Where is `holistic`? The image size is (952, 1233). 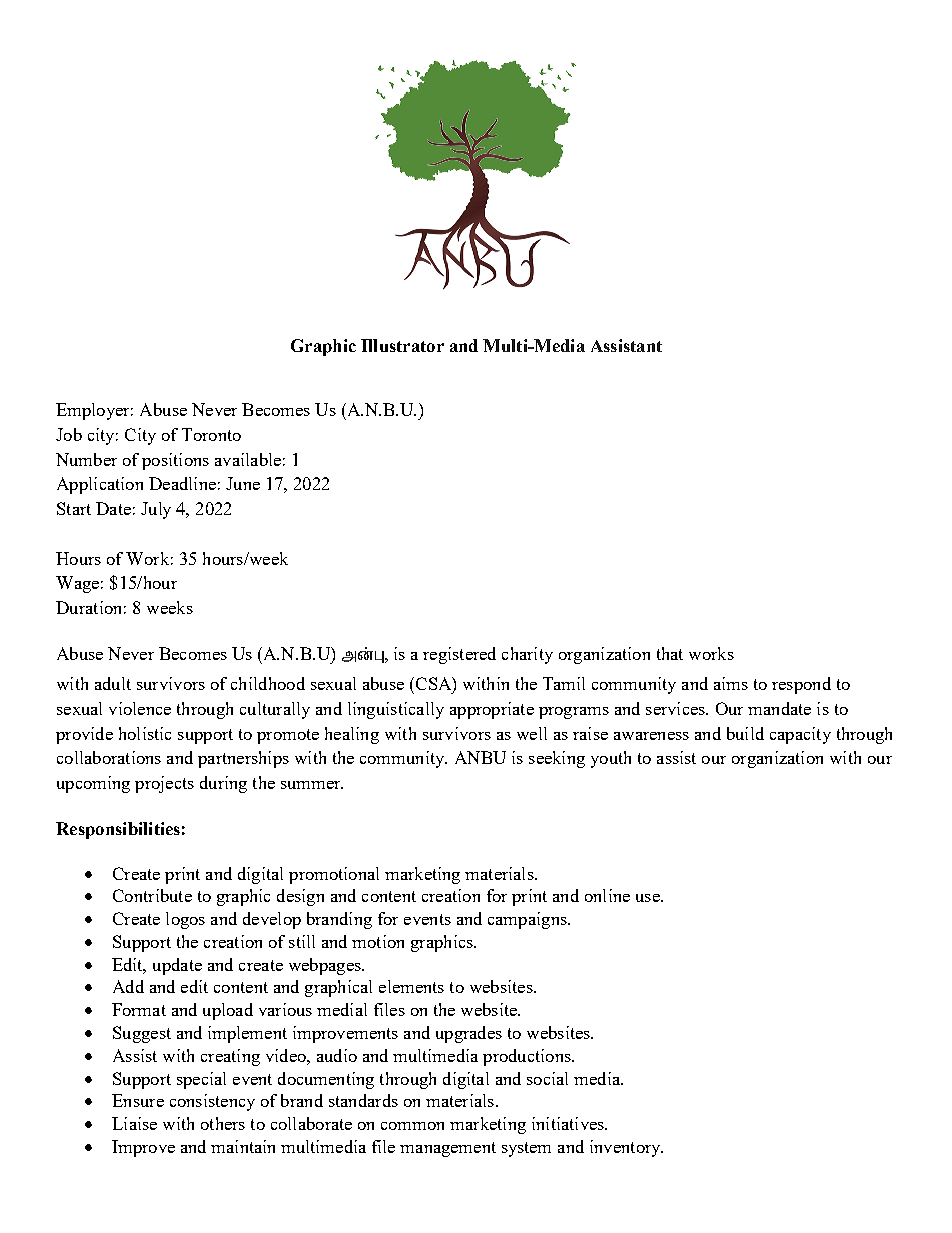
holistic is located at coordinates (145, 733).
